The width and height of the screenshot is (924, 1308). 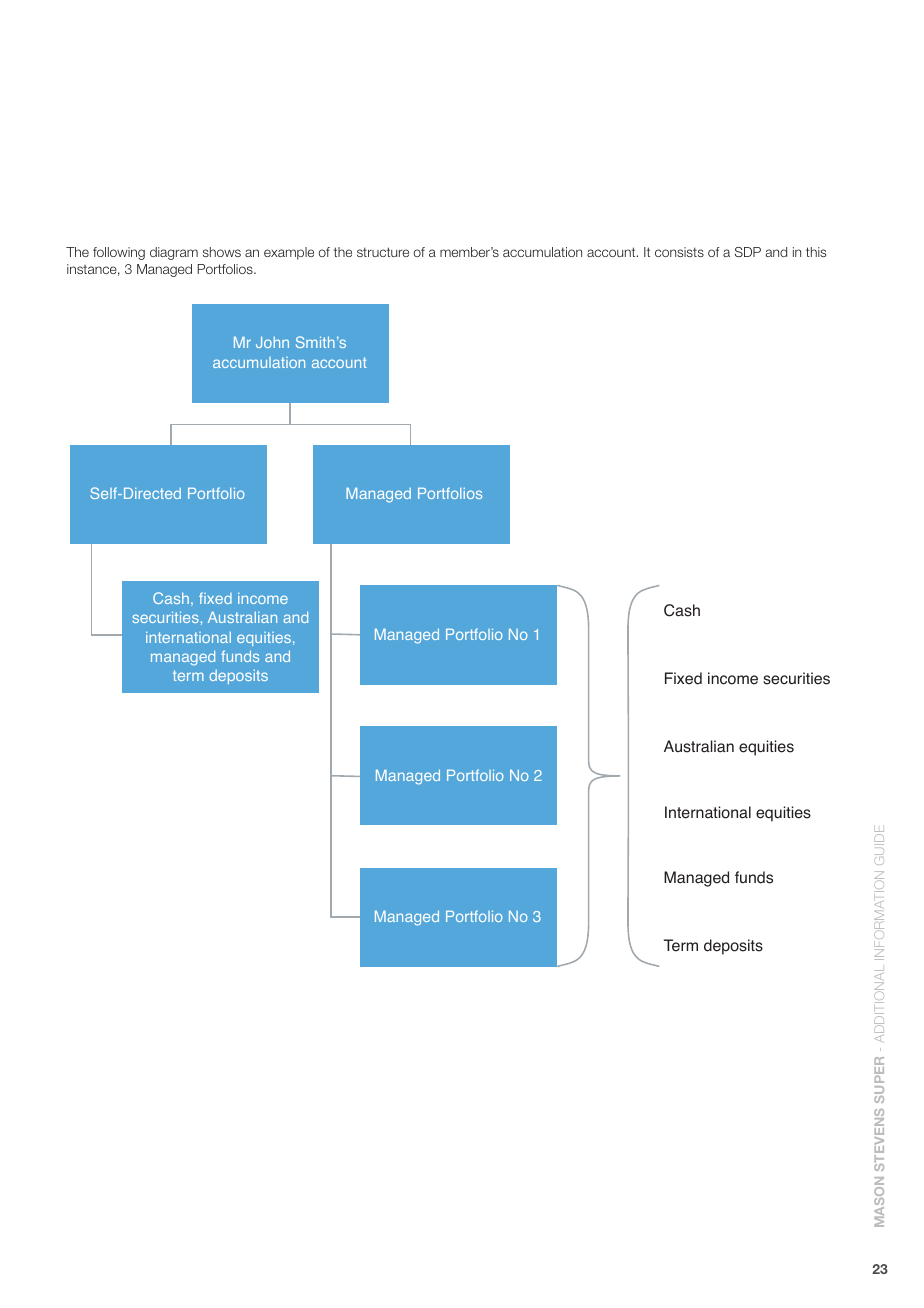 I want to click on diagram, so click(x=174, y=253).
